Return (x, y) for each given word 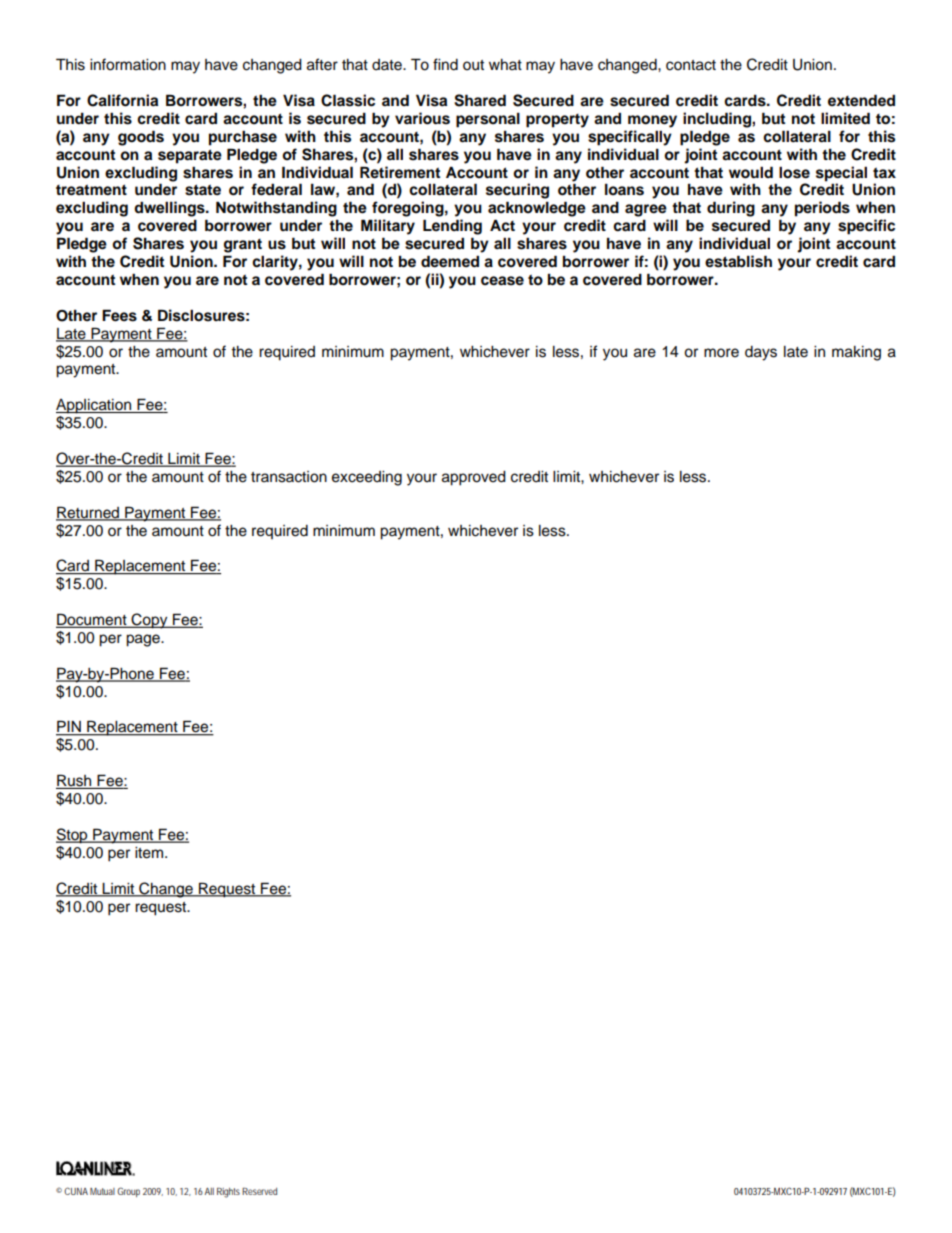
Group (128, 1192)
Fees (119, 315)
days (761, 353)
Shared (480, 100)
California (122, 100)
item (150, 853)
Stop (73, 836)
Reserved (259, 1191)
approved (474, 478)
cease (502, 281)
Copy (149, 621)
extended (861, 100)
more (721, 353)
